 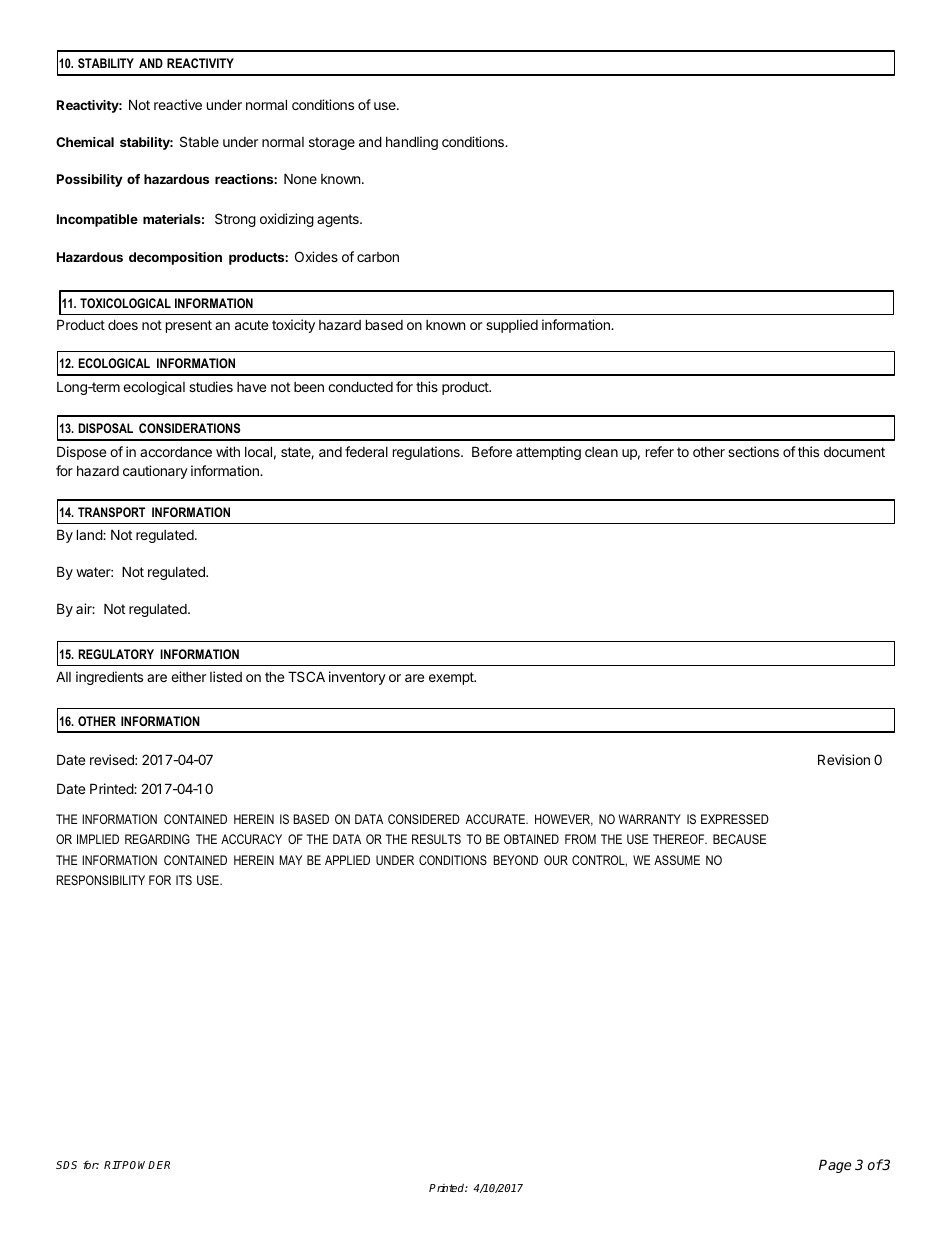 I want to click on SDS, so click(x=66, y=1165).
